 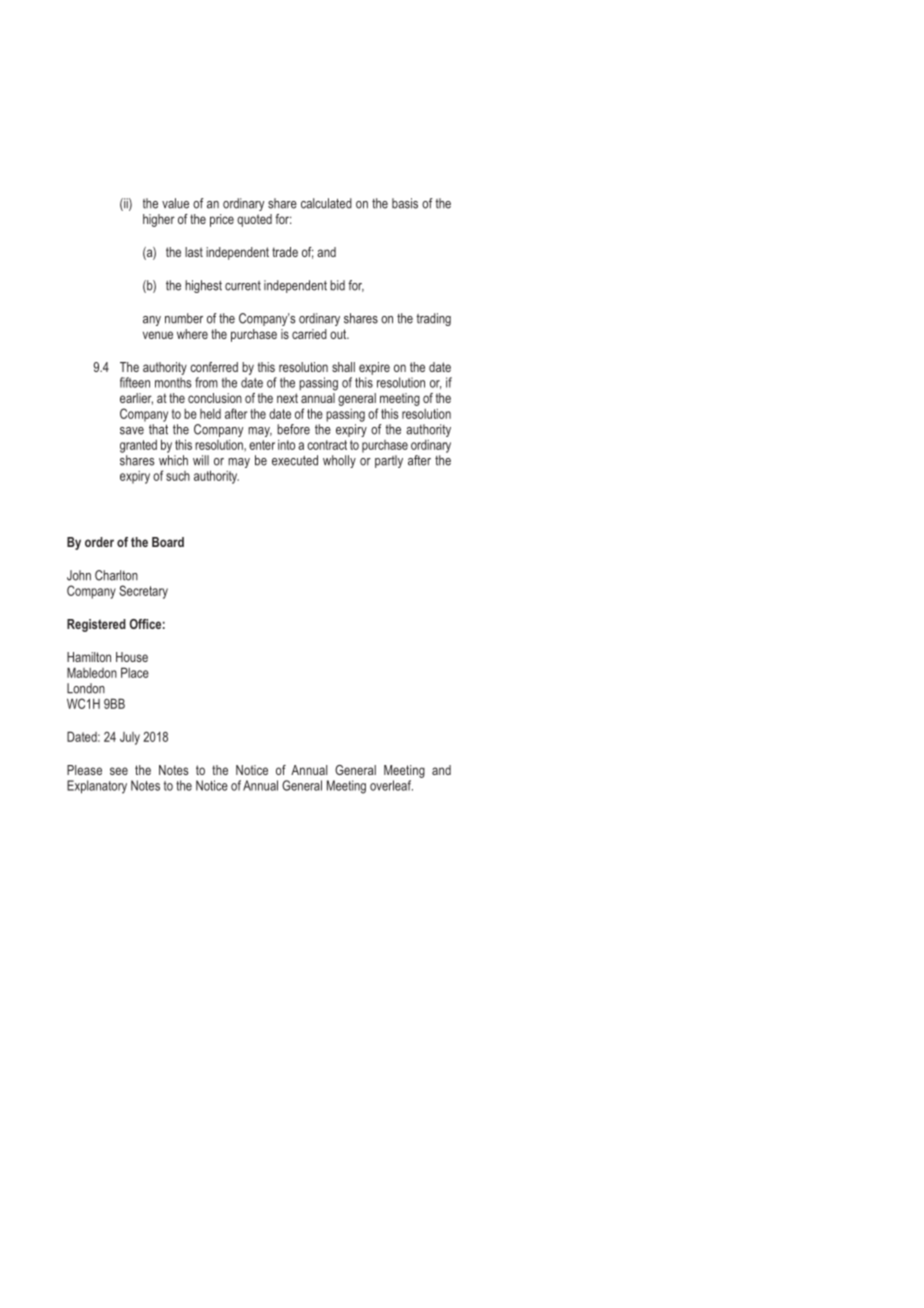 What do you see at coordinates (119, 771) in the screenshot?
I see `see` at bounding box center [119, 771].
